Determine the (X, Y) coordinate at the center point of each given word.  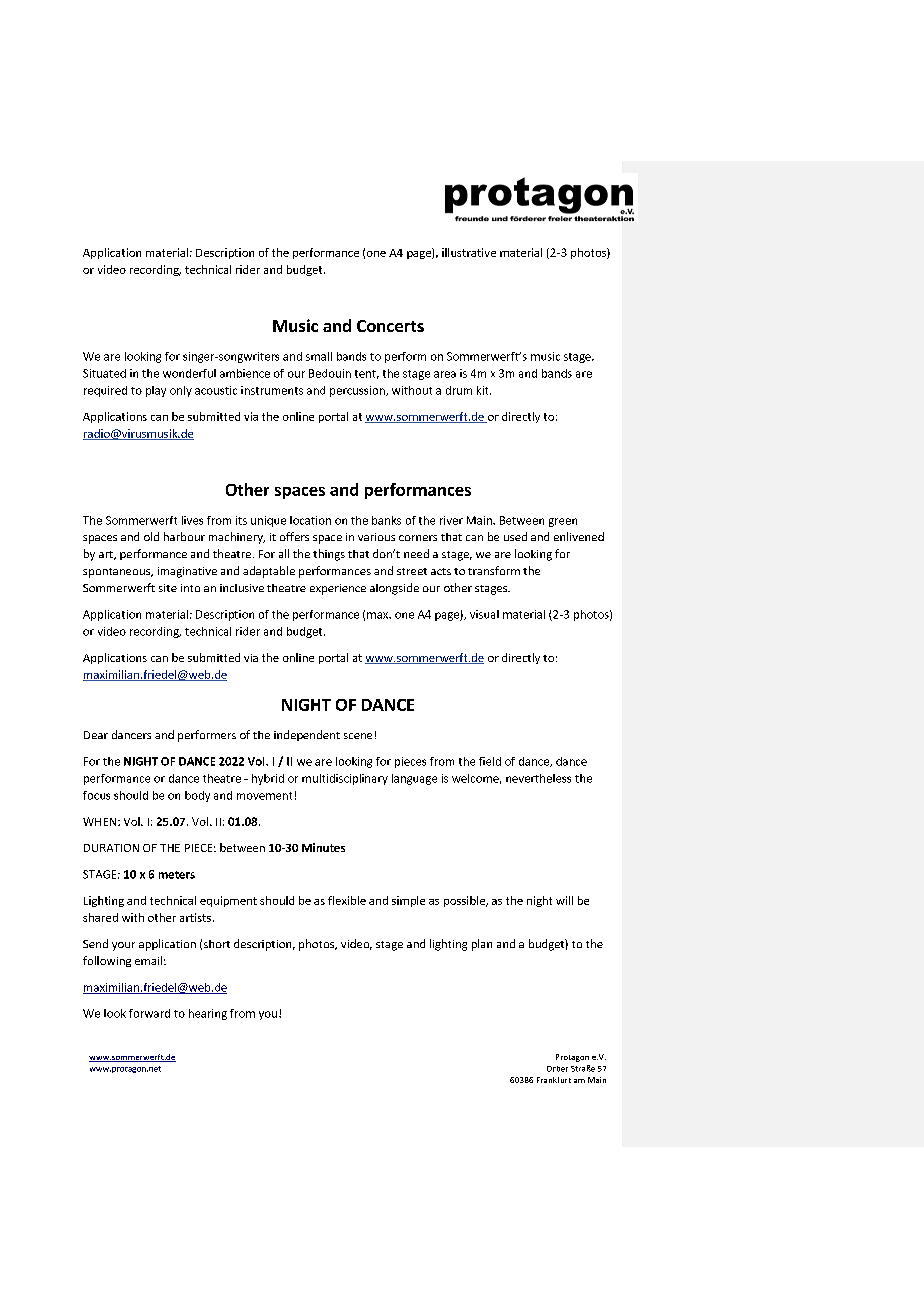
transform (494, 570)
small (319, 356)
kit (484, 390)
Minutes (323, 847)
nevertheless (538, 778)
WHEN (99, 821)
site (168, 588)
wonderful (189, 373)
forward (149, 1013)
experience (338, 589)
